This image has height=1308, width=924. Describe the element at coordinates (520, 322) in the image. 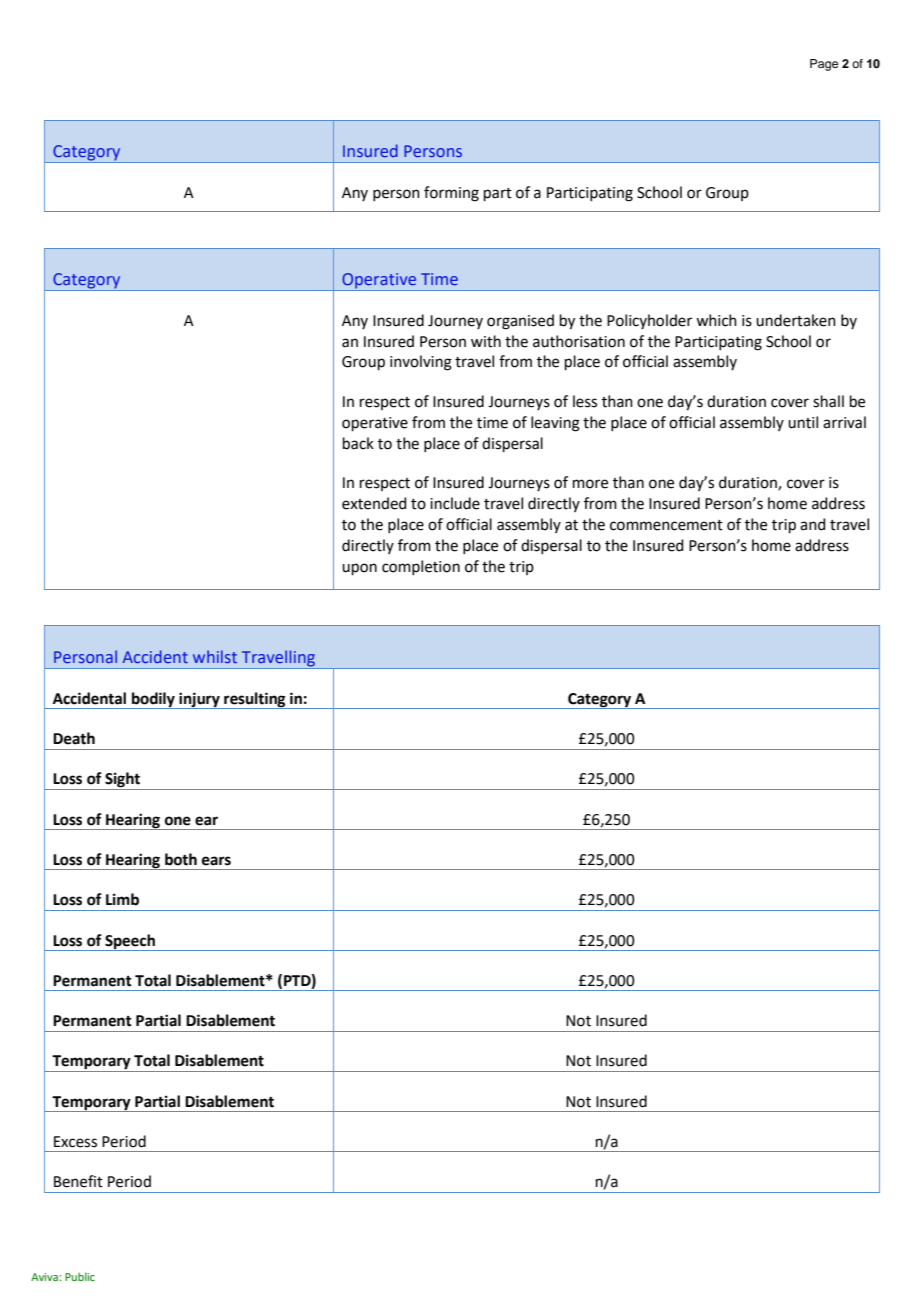

I see `organised` at that location.
